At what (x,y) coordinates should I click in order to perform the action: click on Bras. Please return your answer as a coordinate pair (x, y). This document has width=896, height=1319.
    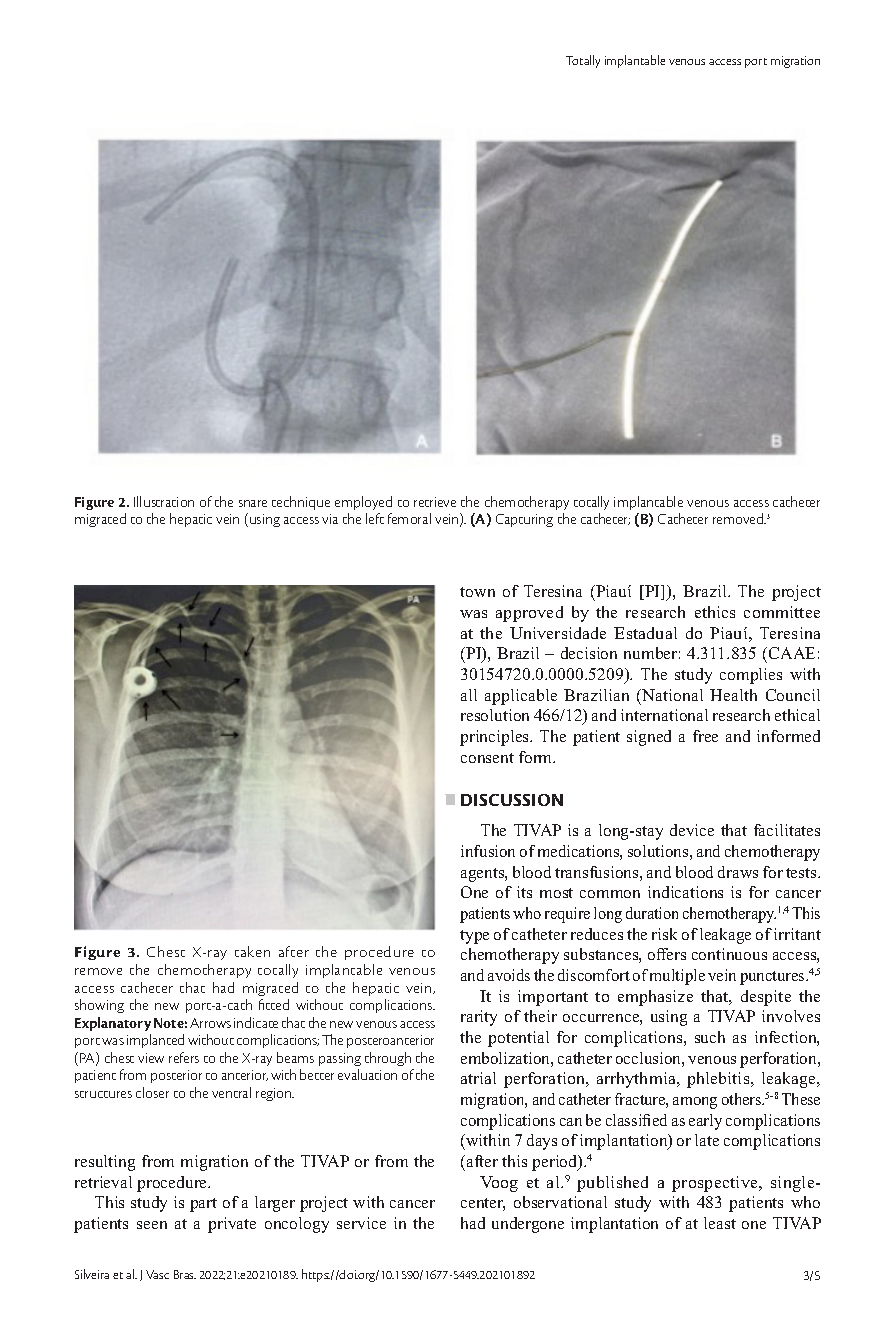
    Looking at the image, I should click on (185, 1274).
